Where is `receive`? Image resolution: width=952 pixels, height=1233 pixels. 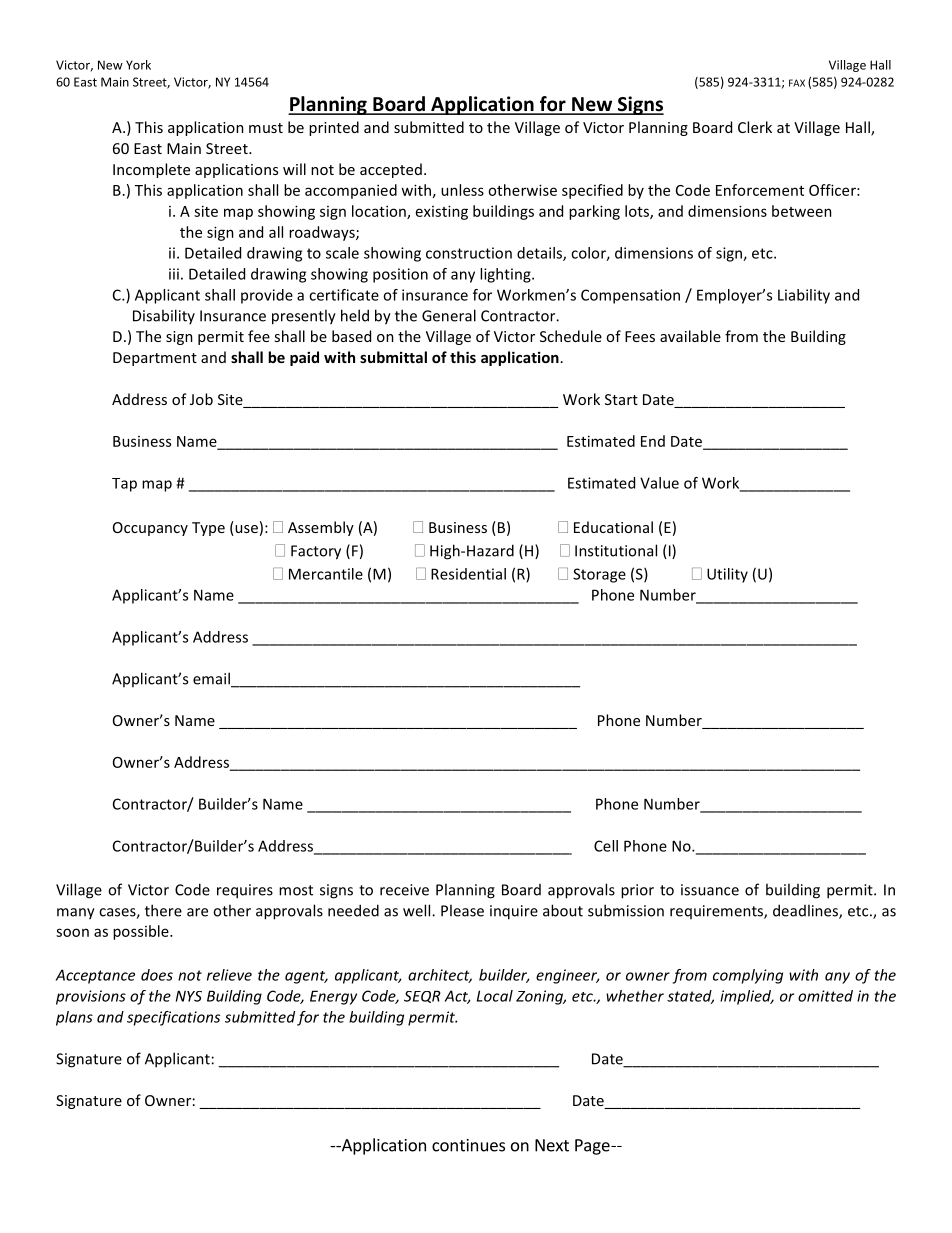 receive is located at coordinates (404, 890).
